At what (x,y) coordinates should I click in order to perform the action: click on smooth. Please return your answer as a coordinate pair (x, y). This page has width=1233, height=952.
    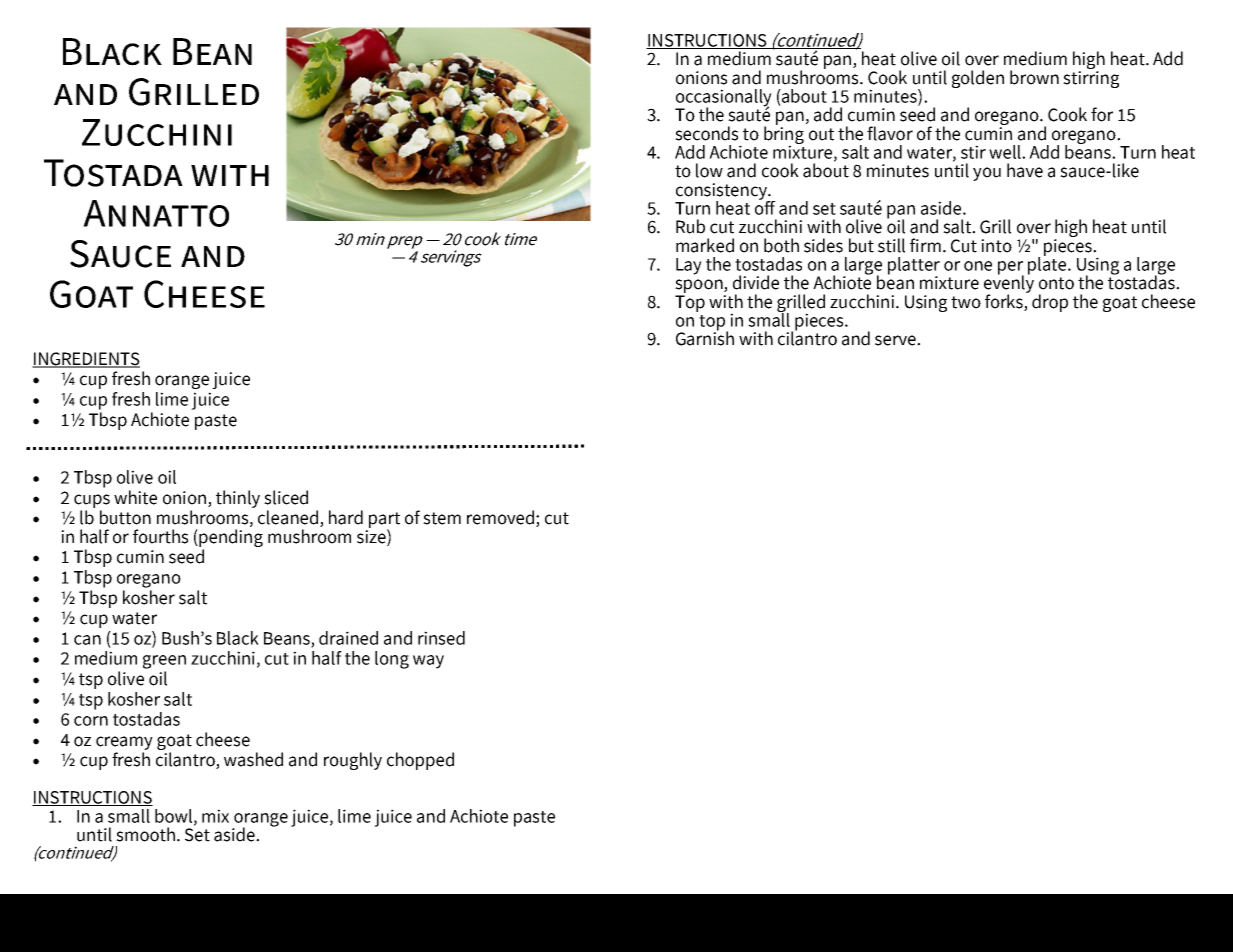
    Looking at the image, I should click on (145, 834).
